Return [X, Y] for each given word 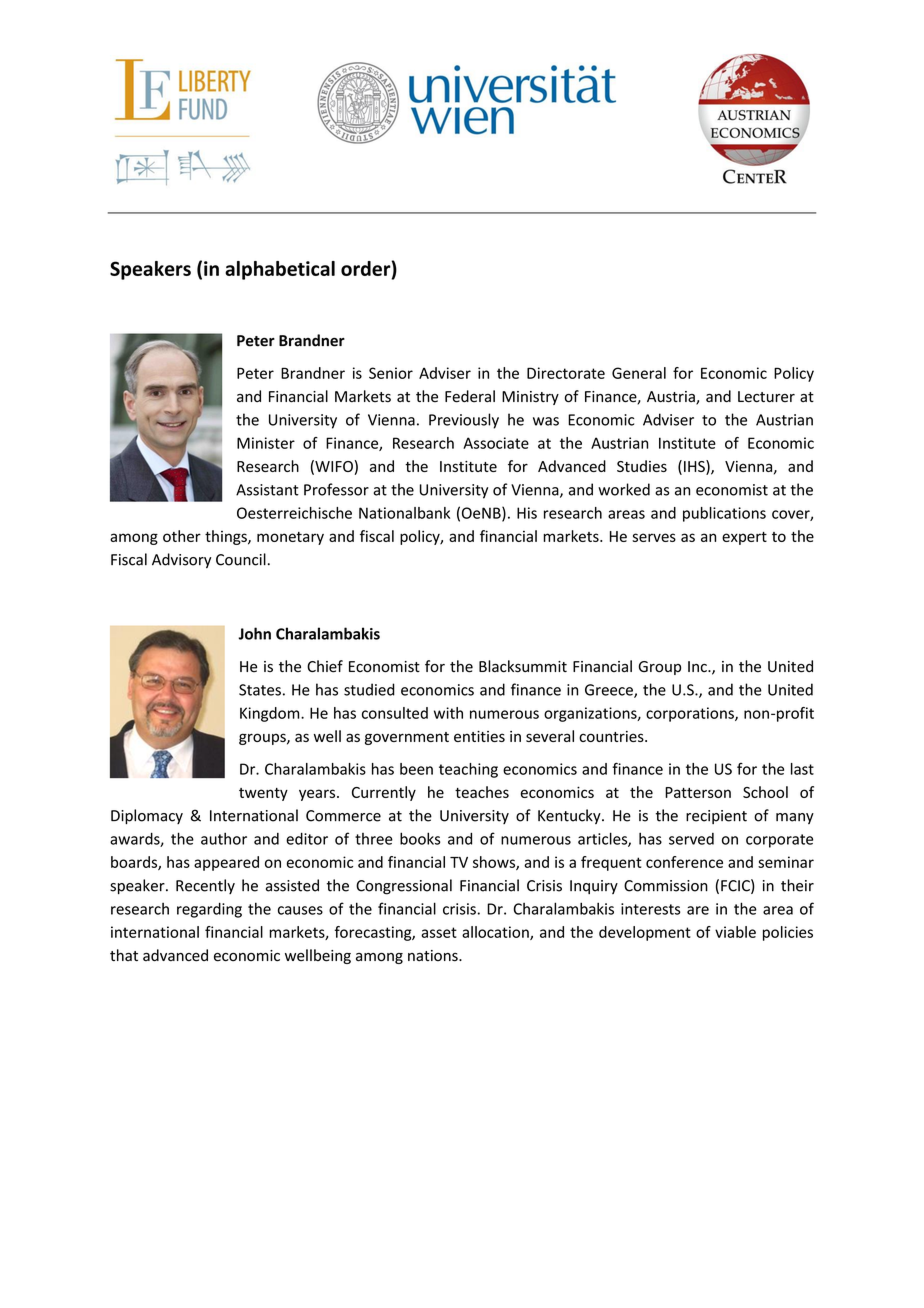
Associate [496, 443]
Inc [698, 666]
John [255, 633]
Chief [325, 666]
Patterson [698, 792]
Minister [266, 443]
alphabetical [280, 270]
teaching [468, 770]
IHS [695, 467]
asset [439, 932]
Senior [391, 373]
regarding [209, 910]
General [639, 373]
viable [735, 932]
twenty [263, 794]
